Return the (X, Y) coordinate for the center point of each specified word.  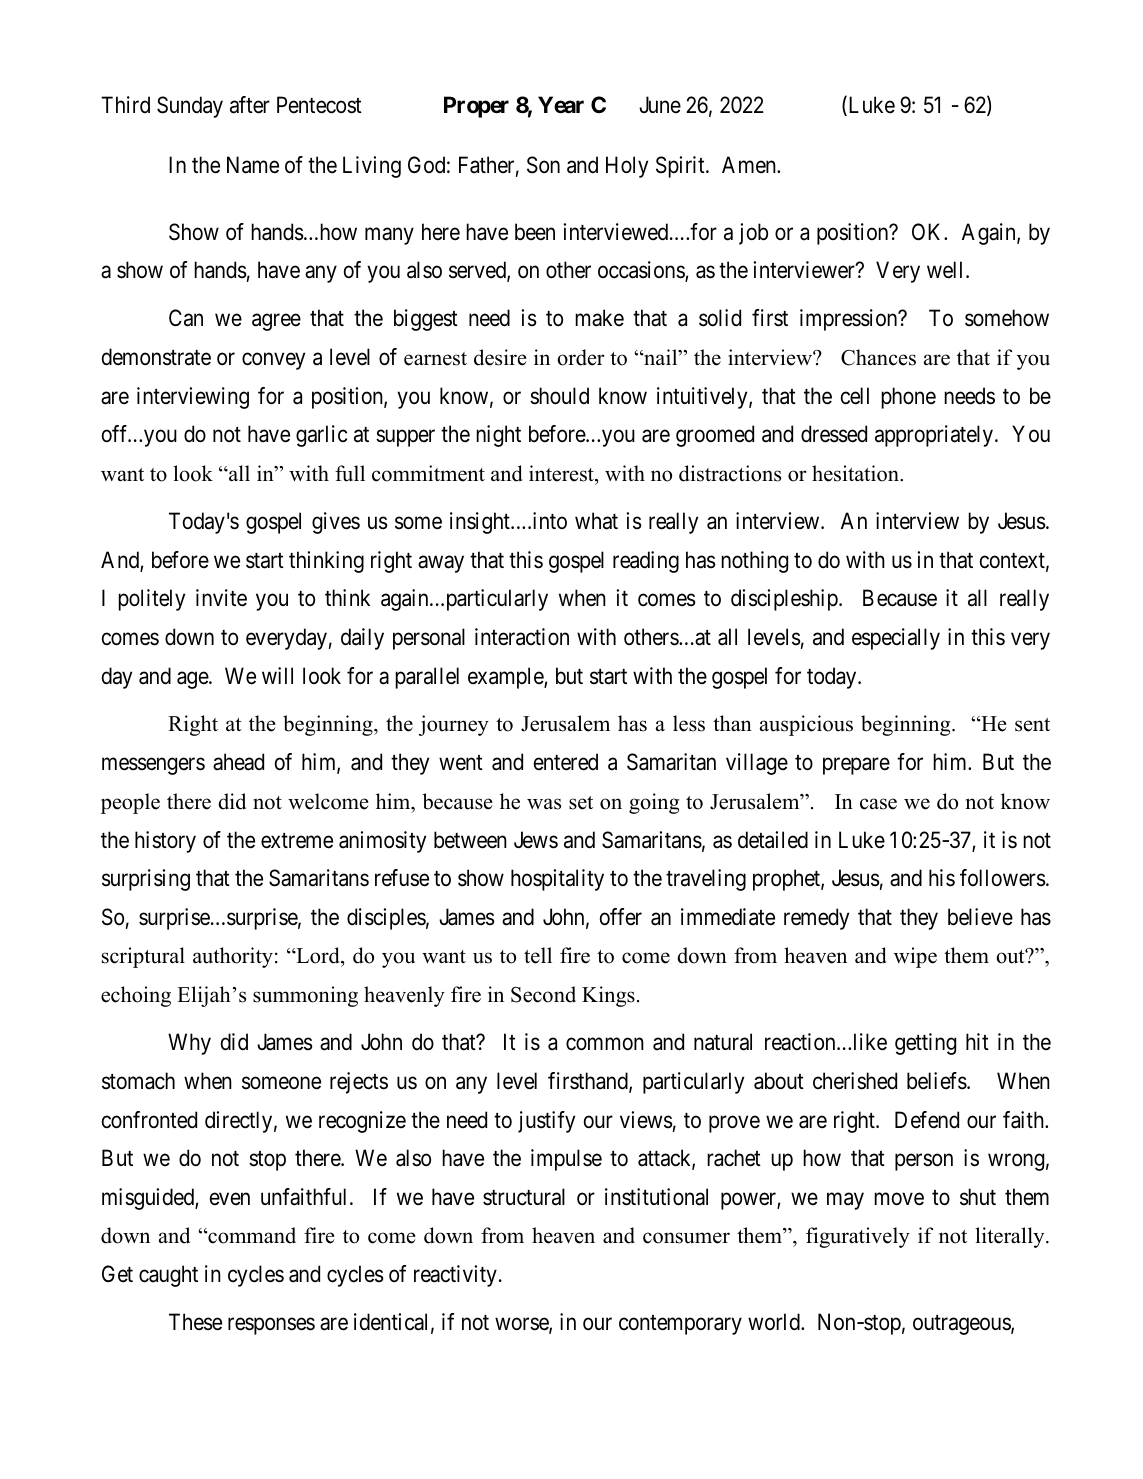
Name (253, 165)
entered (566, 762)
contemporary (680, 1325)
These (195, 1322)
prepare (856, 766)
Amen (750, 165)
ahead (238, 762)
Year (561, 105)
